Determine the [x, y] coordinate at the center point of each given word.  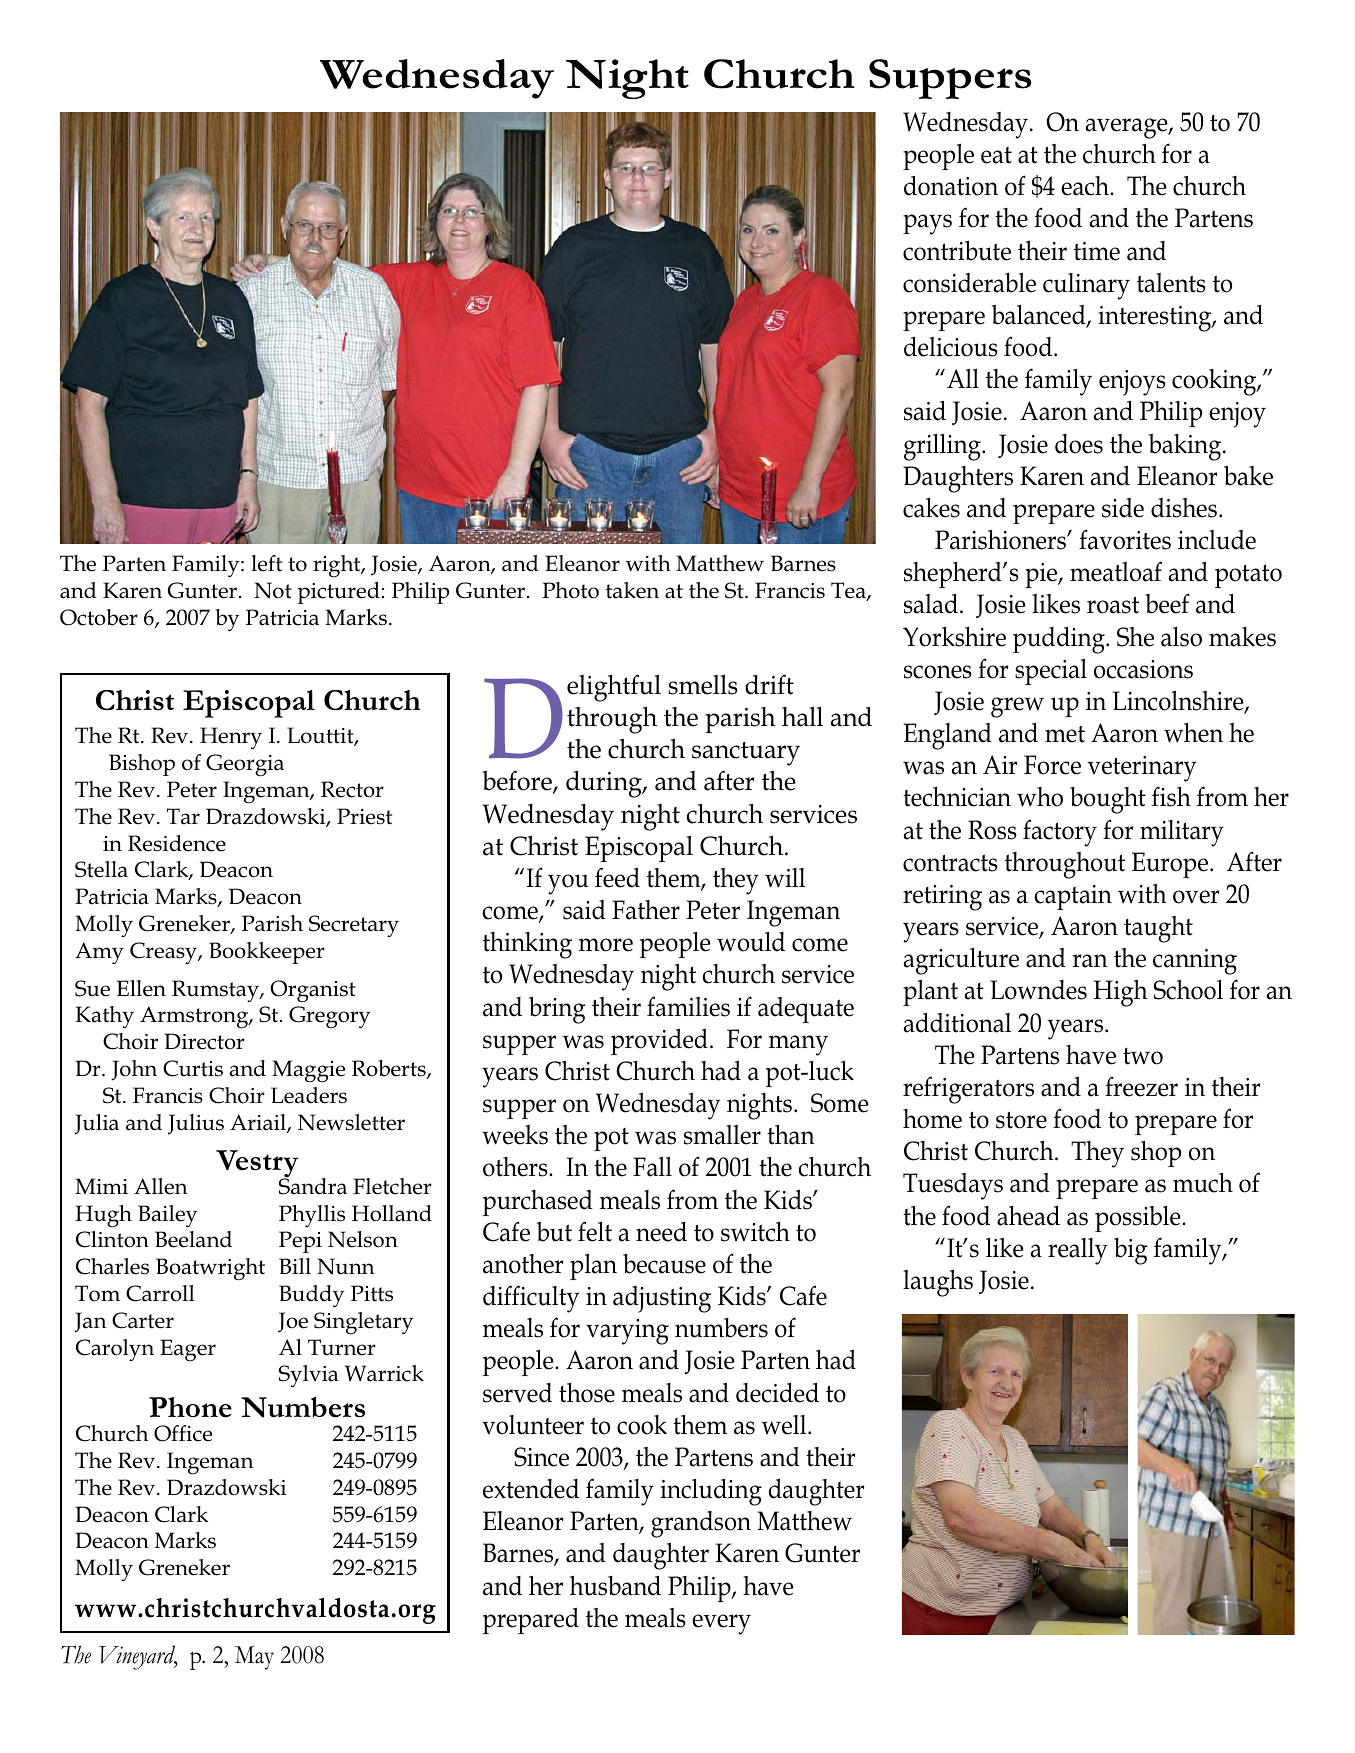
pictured [339, 593]
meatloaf [1116, 571]
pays [927, 224]
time [1097, 251]
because [664, 1264]
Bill [295, 1266]
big [1131, 1251]
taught [1158, 929]
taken [632, 590]
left [266, 563]
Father [646, 910]
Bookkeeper [267, 953]
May [254, 1658]
